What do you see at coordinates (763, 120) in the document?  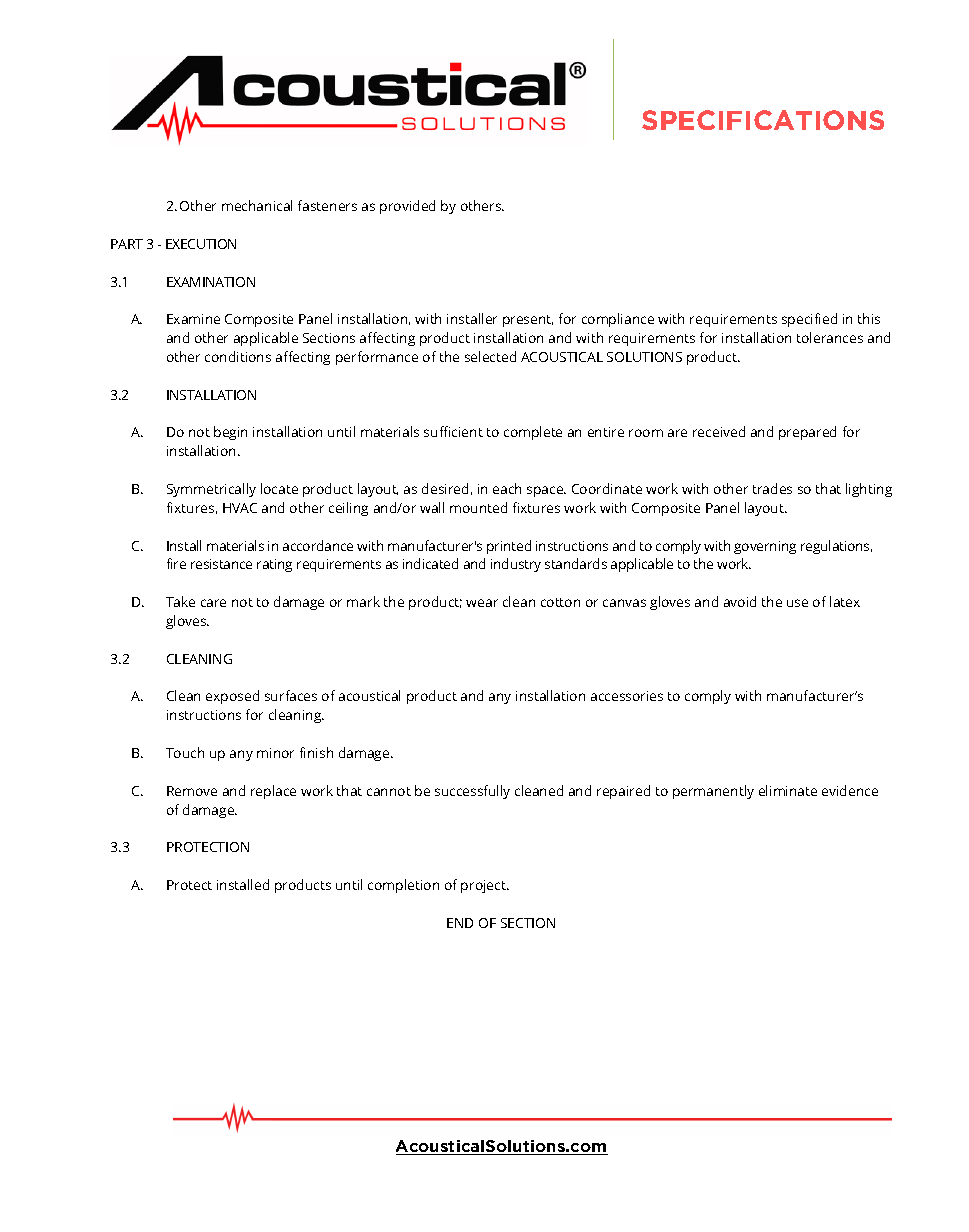 I see `SPECIFICATIONS` at bounding box center [763, 120].
